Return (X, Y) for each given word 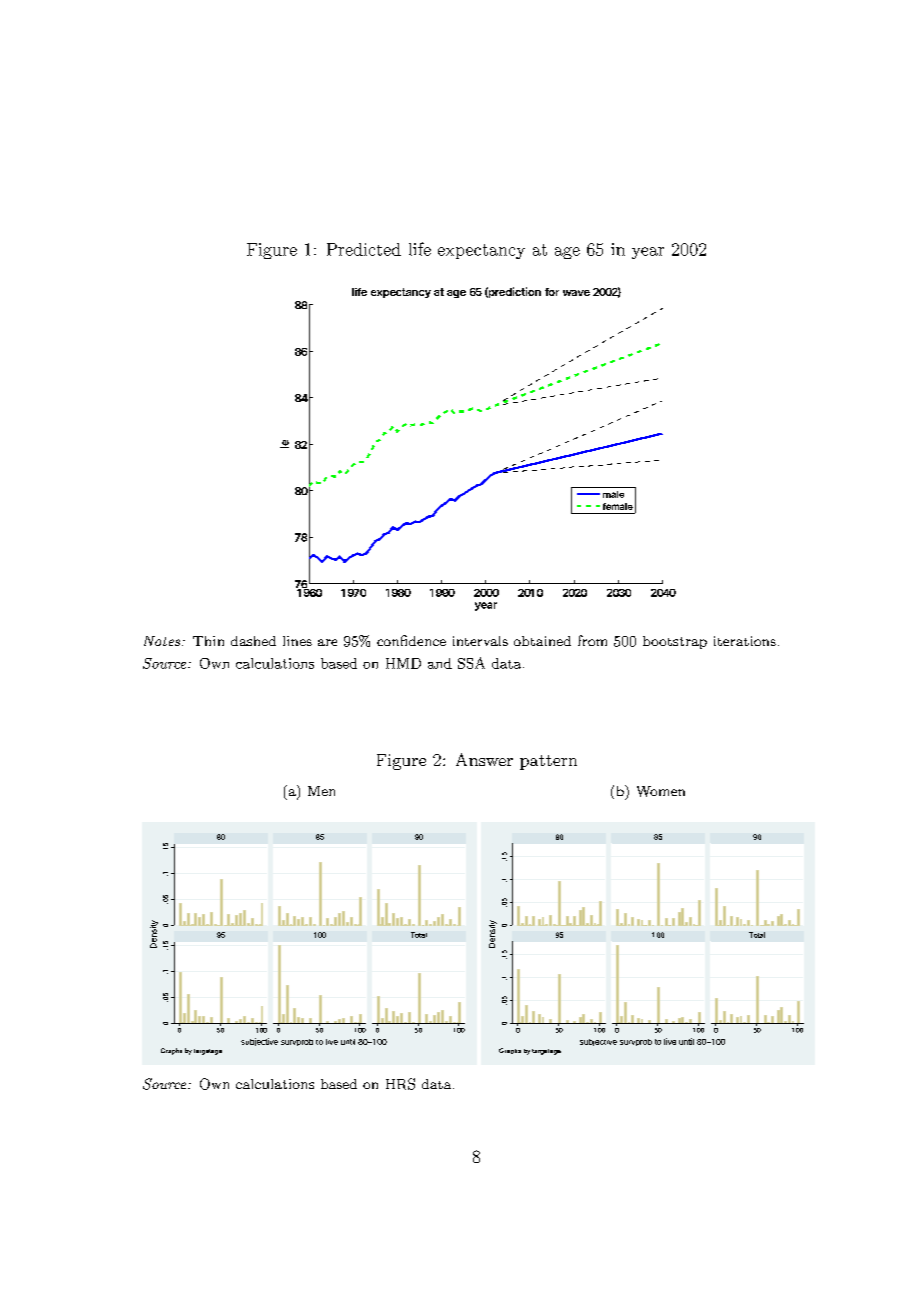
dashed (253, 641)
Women (661, 791)
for (552, 292)
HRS (400, 1084)
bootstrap (675, 642)
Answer (484, 759)
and (440, 663)
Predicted (364, 249)
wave (576, 293)
